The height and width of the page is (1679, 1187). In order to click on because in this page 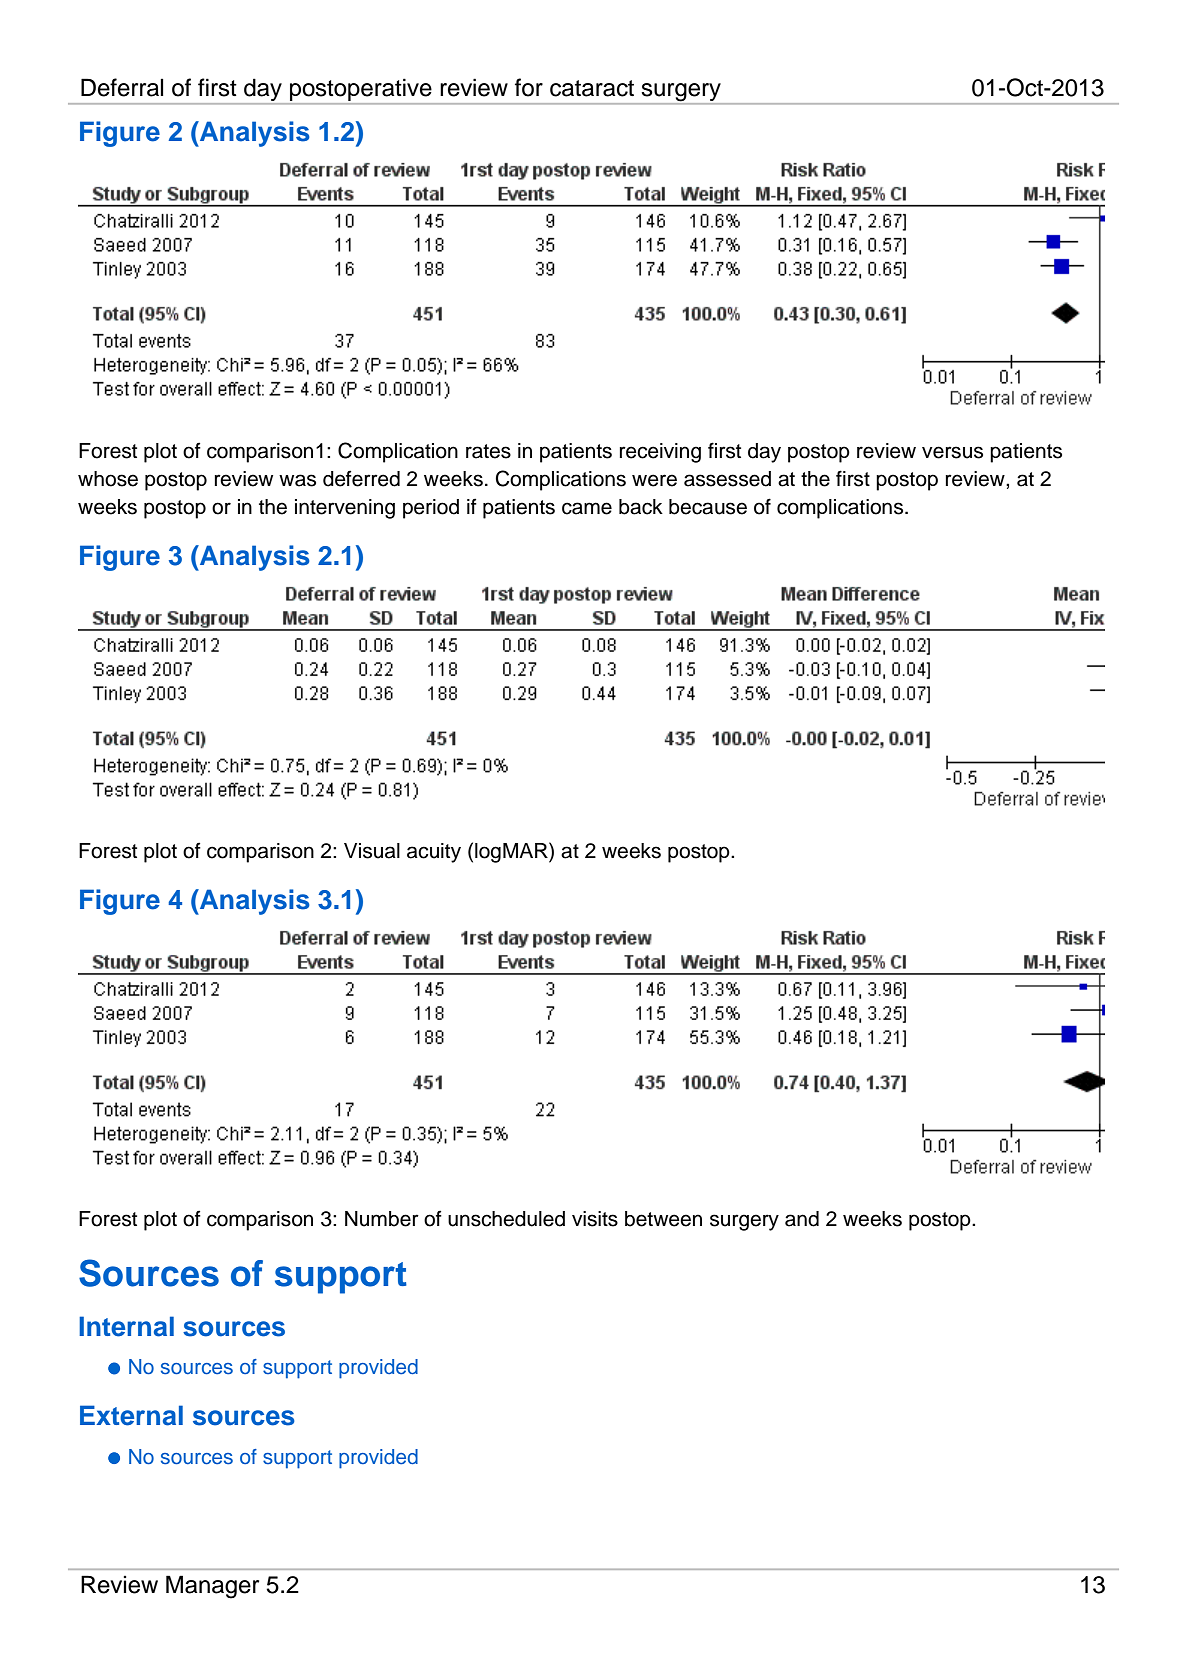, I will do `click(708, 507)`.
